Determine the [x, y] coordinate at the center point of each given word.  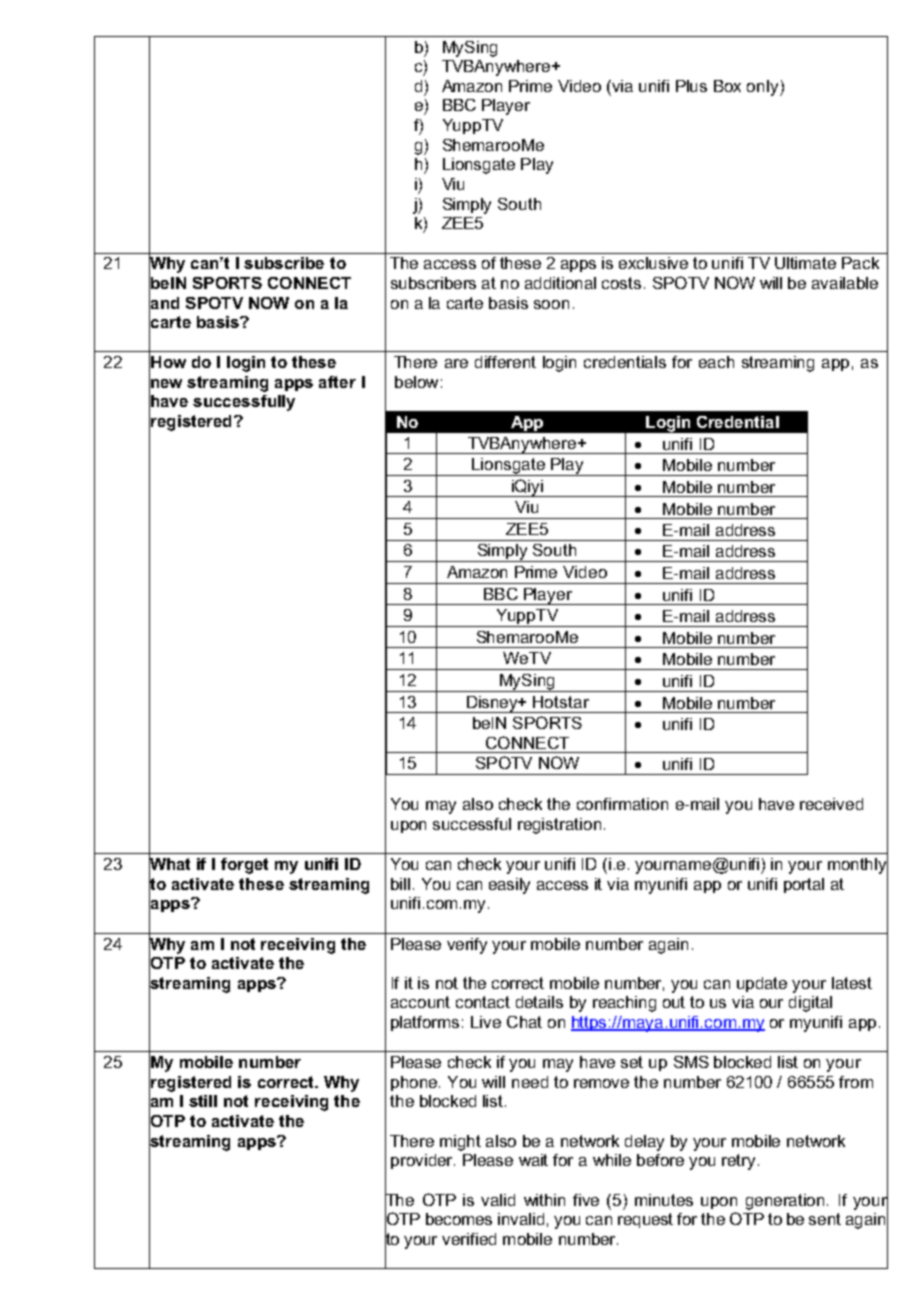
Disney [493, 704]
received [831, 804]
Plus [691, 86]
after [337, 382]
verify [467, 946]
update [762, 984]
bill [400, 884]
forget [244, 866]
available [845, 283]
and [164, 302]
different [505, 362]
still [203, 1101]
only [764, 88]
